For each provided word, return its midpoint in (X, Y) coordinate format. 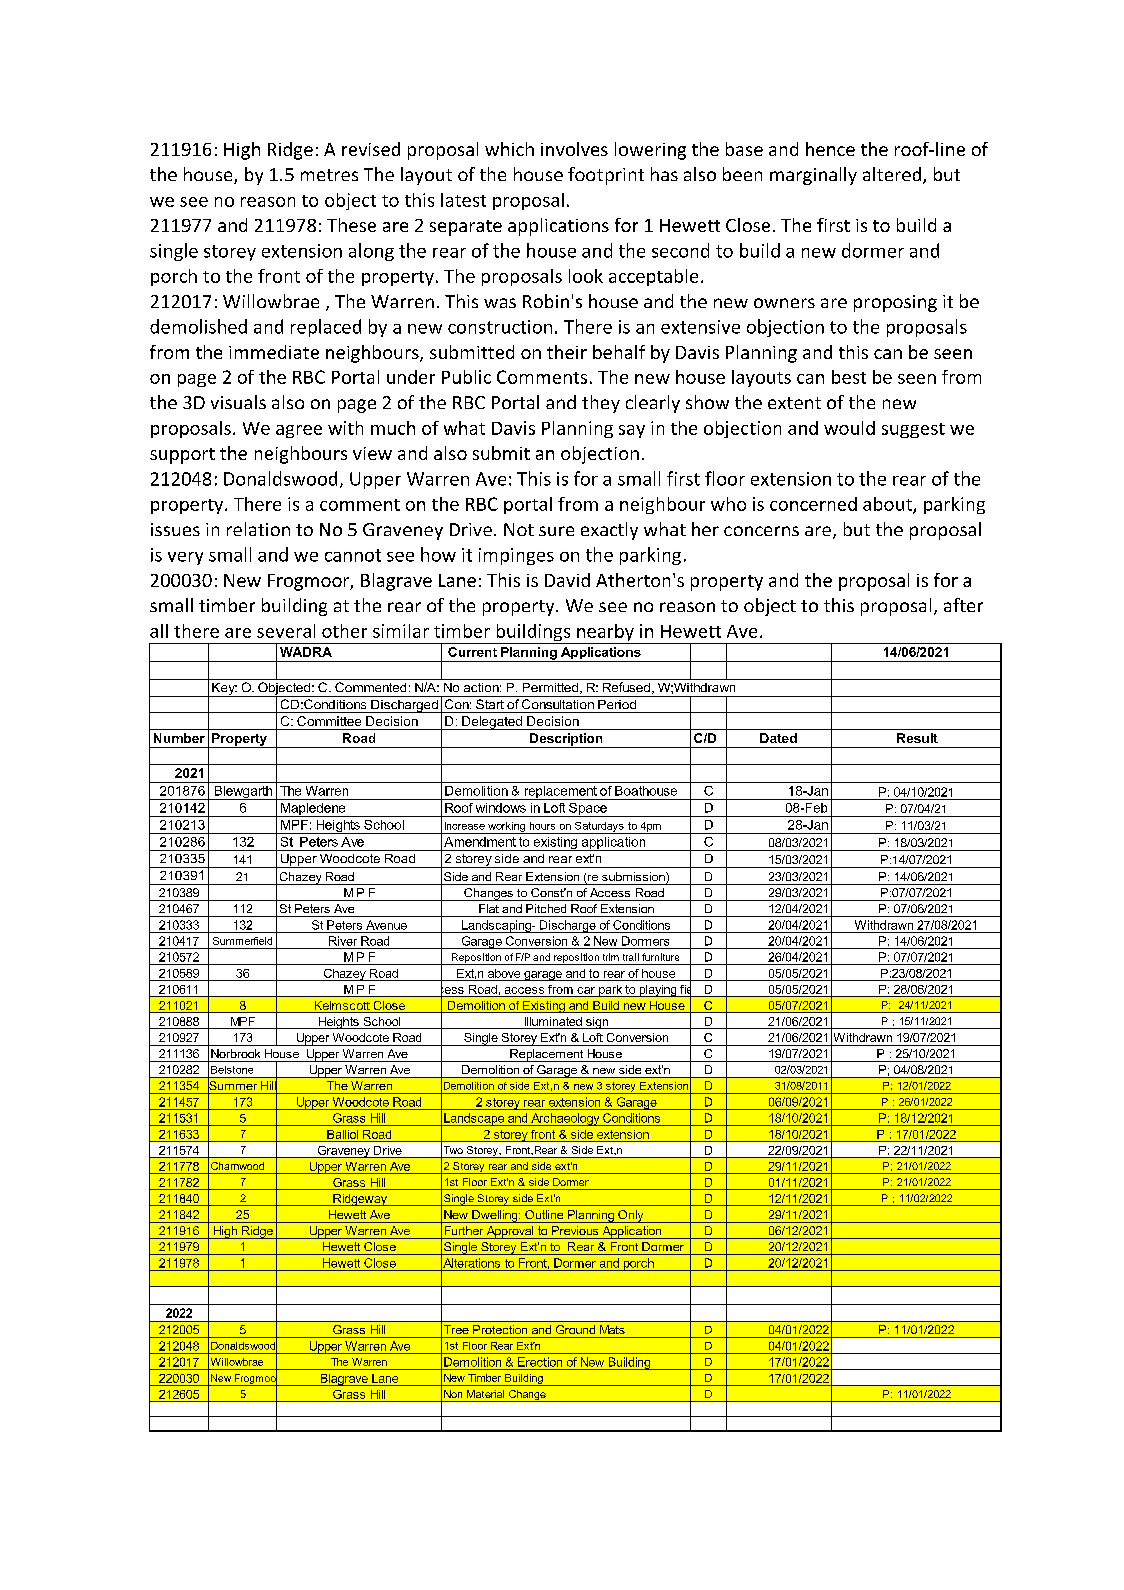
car (586, 990)
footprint (606, 176)
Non (453, 1394)
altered (893, 175)
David (567, 580)
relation (258, 529)
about (888, 505)
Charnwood (237, 1166)
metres (329, 175)
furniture (660, 957)
